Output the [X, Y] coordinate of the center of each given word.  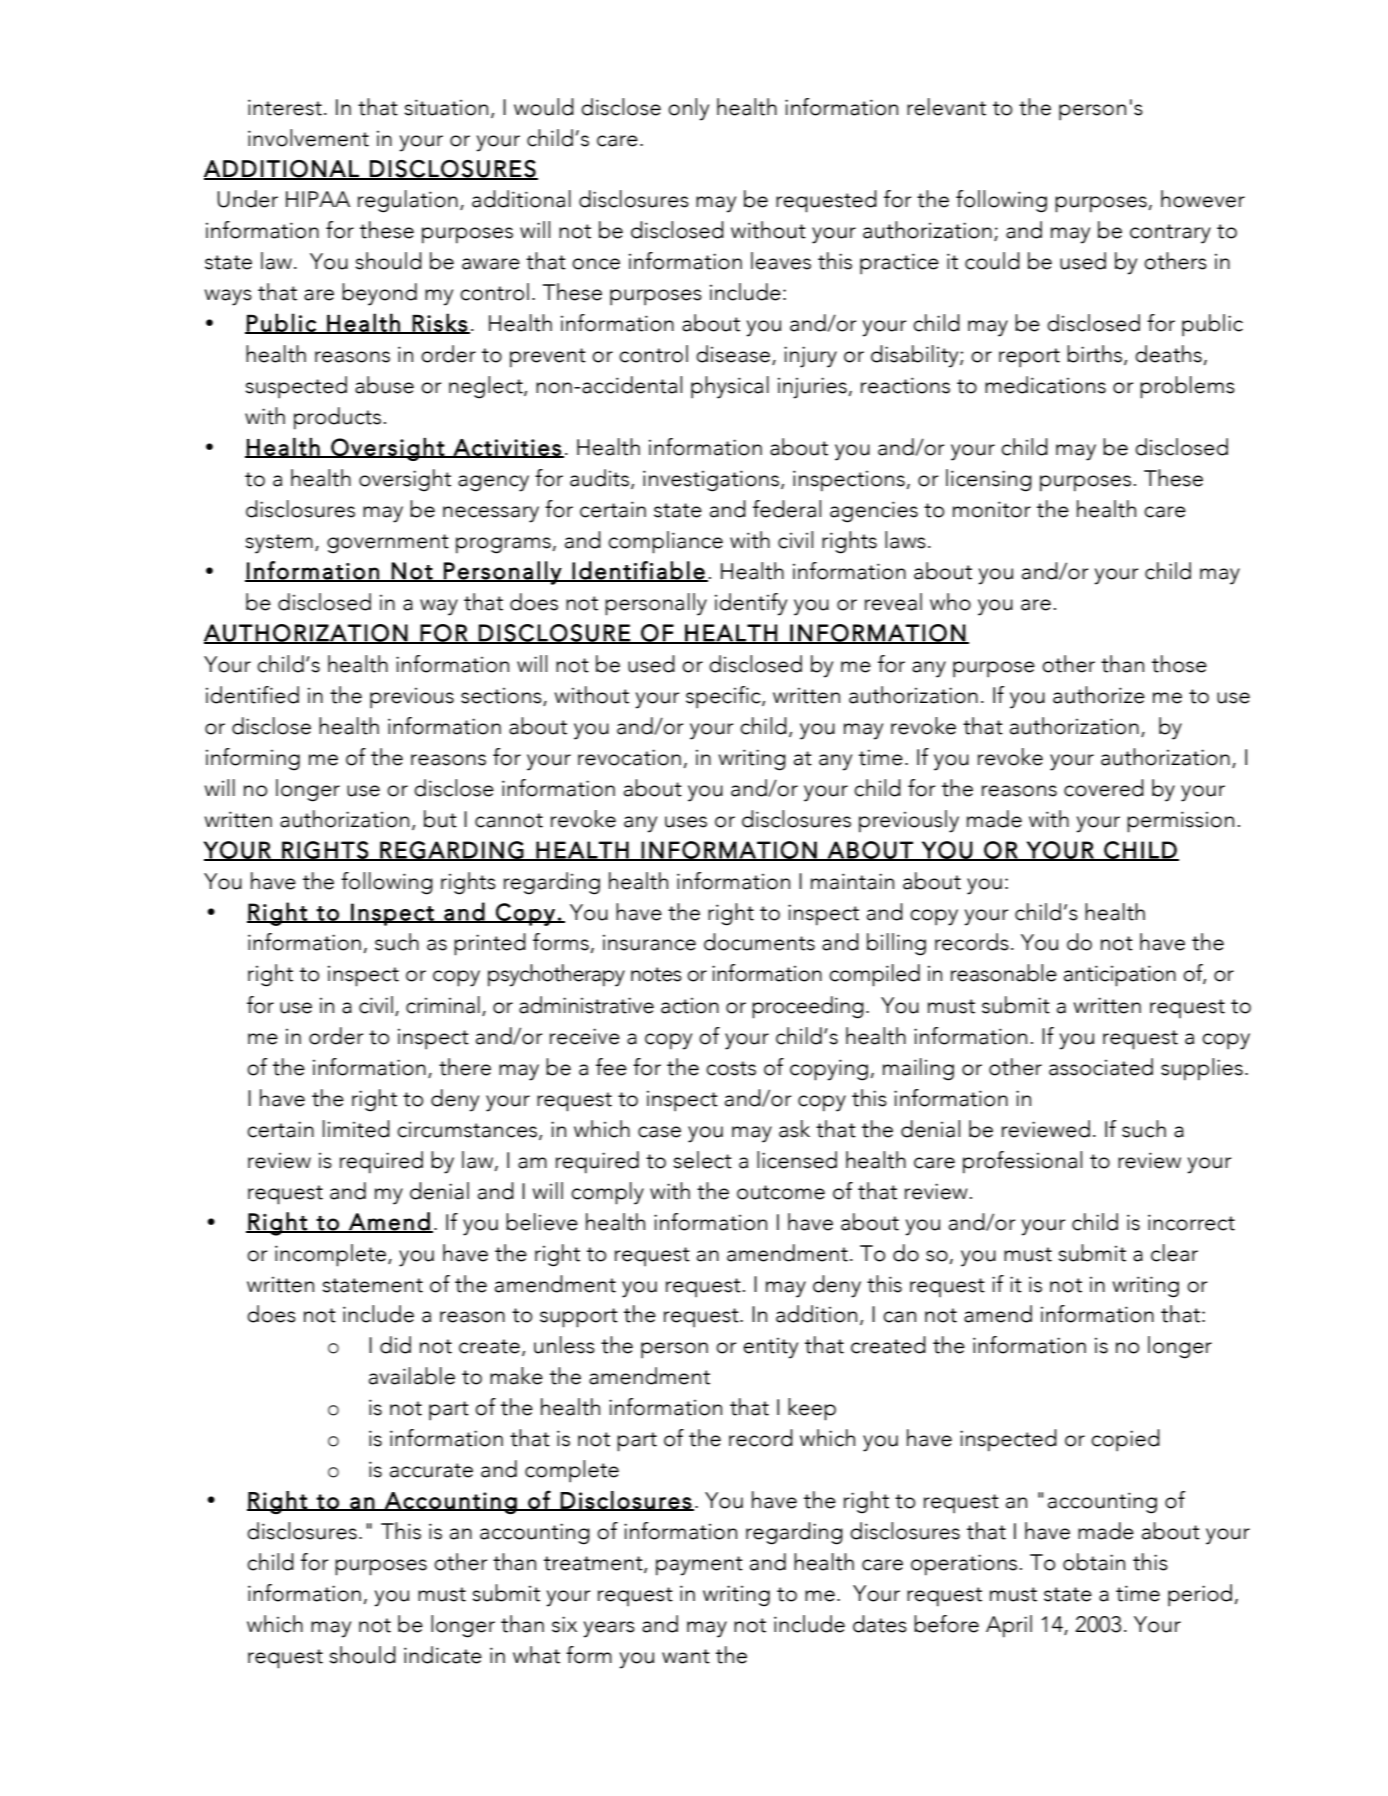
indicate [443, 1655]
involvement [308, 138]
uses [686, 822]
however [1203, 199]
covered [1104, 788]
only [688, 109]
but [440, 819]
